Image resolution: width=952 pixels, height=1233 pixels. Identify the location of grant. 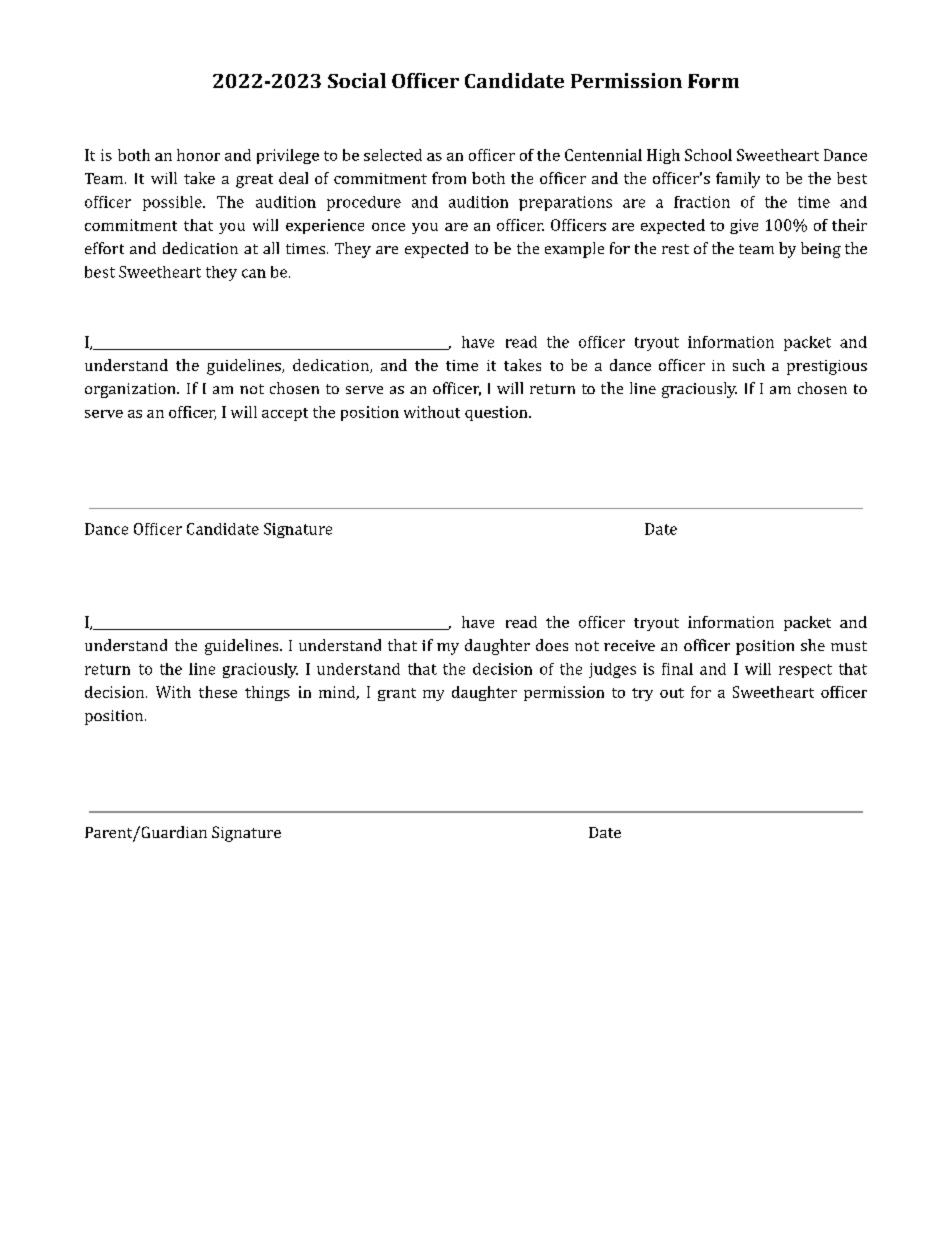
(397, 694).
